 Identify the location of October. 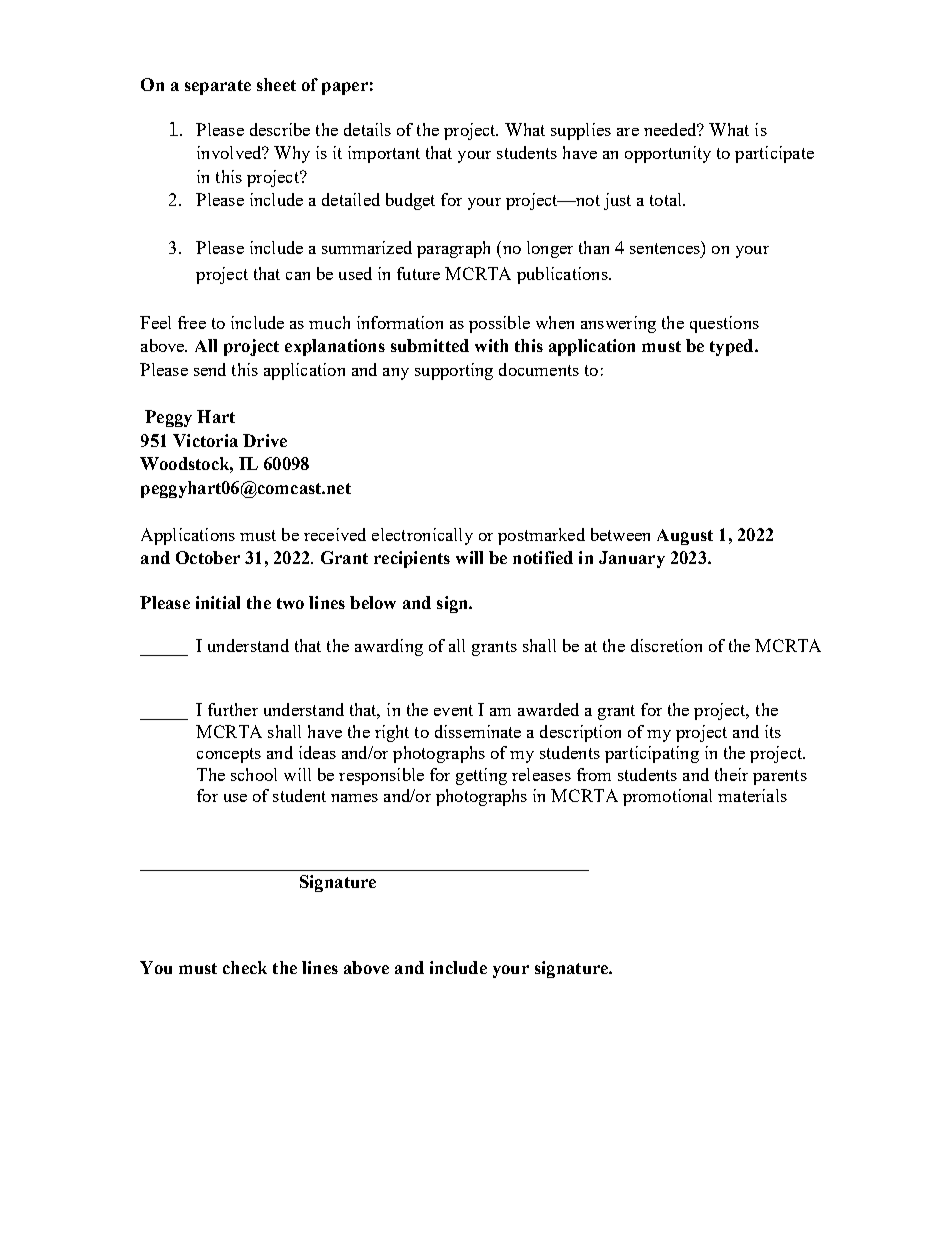
(208, 557).
